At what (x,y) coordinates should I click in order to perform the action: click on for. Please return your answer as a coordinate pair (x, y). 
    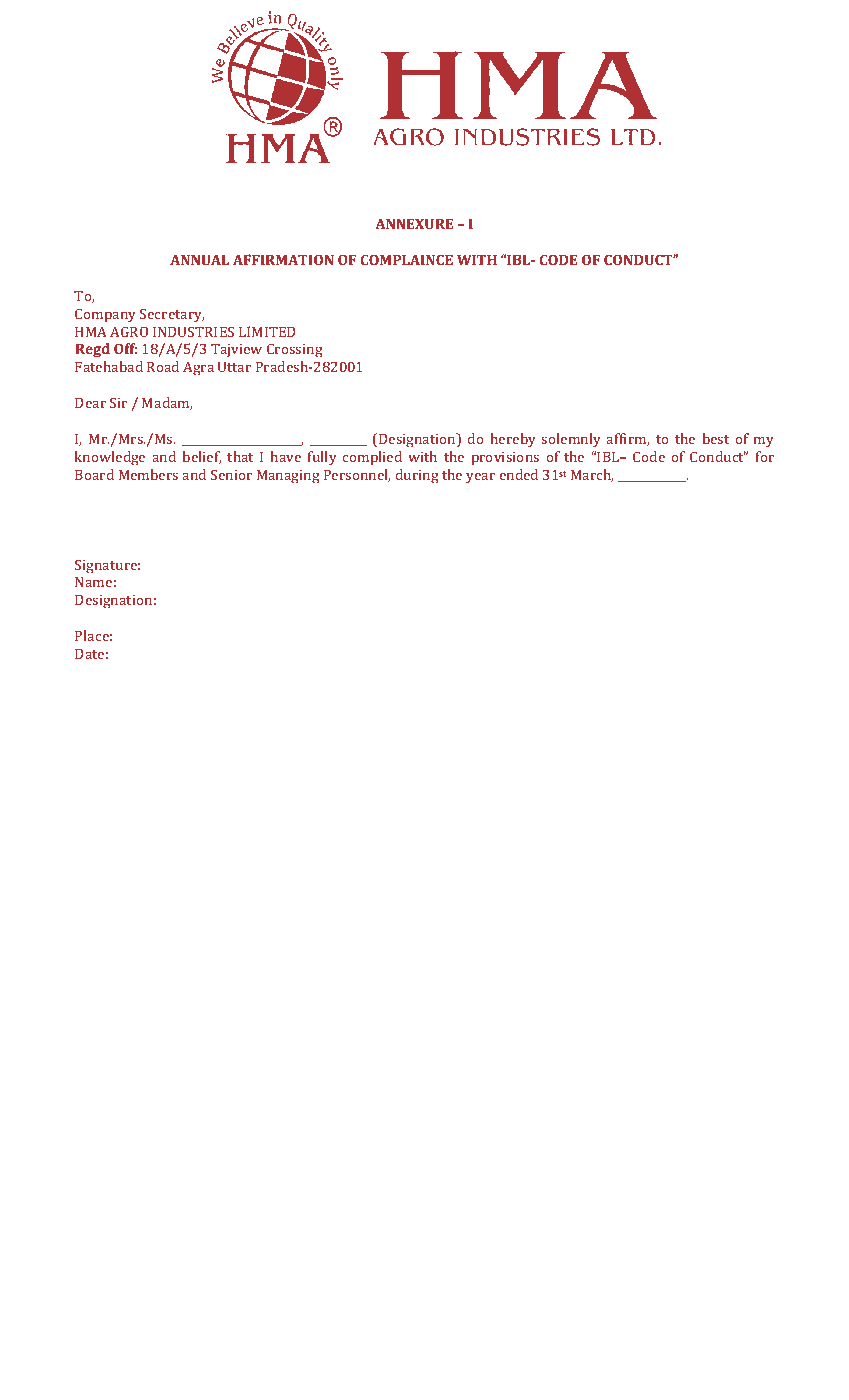
    Looking at the image, I should click on (765, 456).
